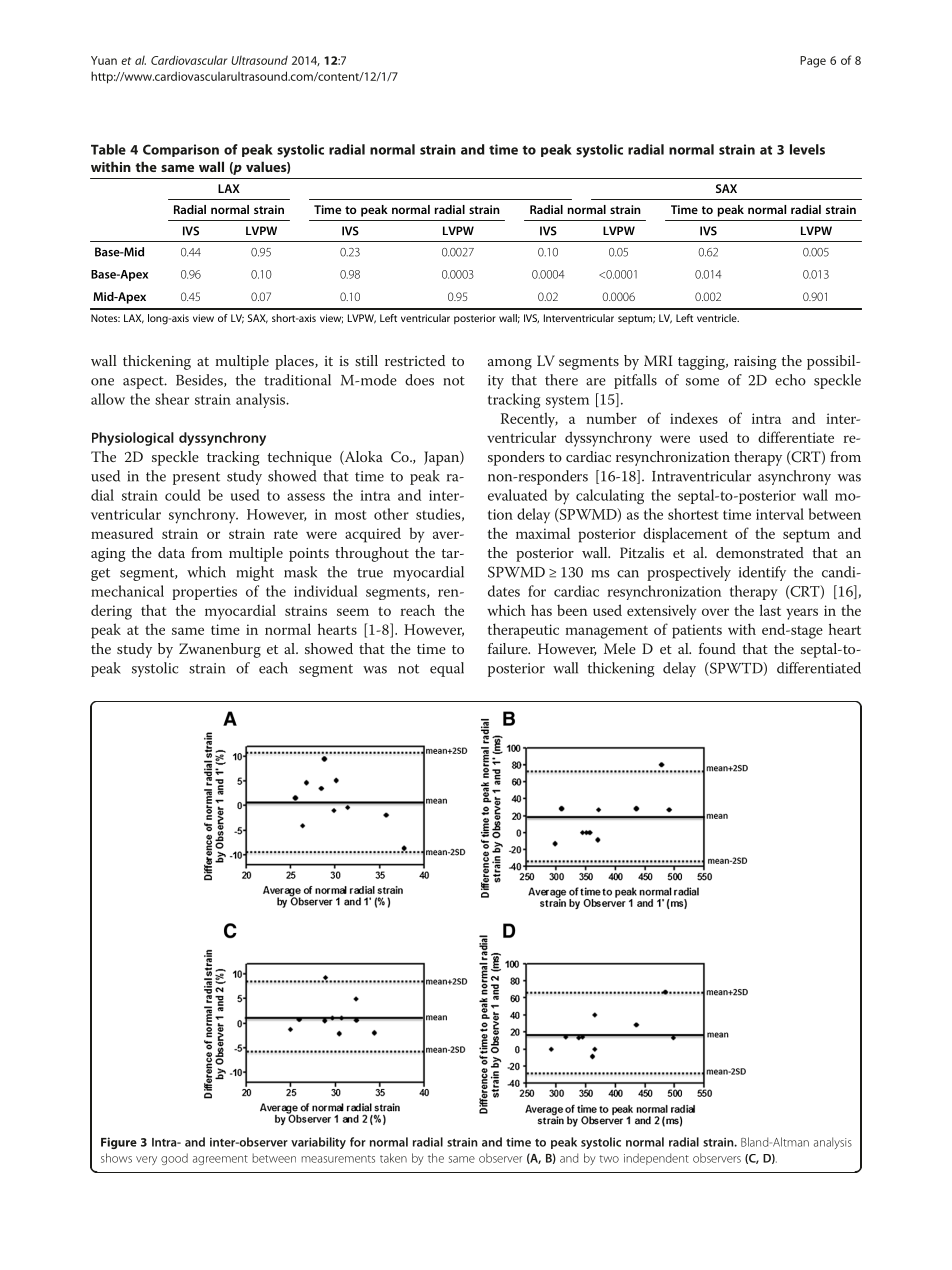 This screenshot has height=1270, width=952. Describe the element at coordinates (181, 150) in the screenshot. I see `Comparison` at that location.
